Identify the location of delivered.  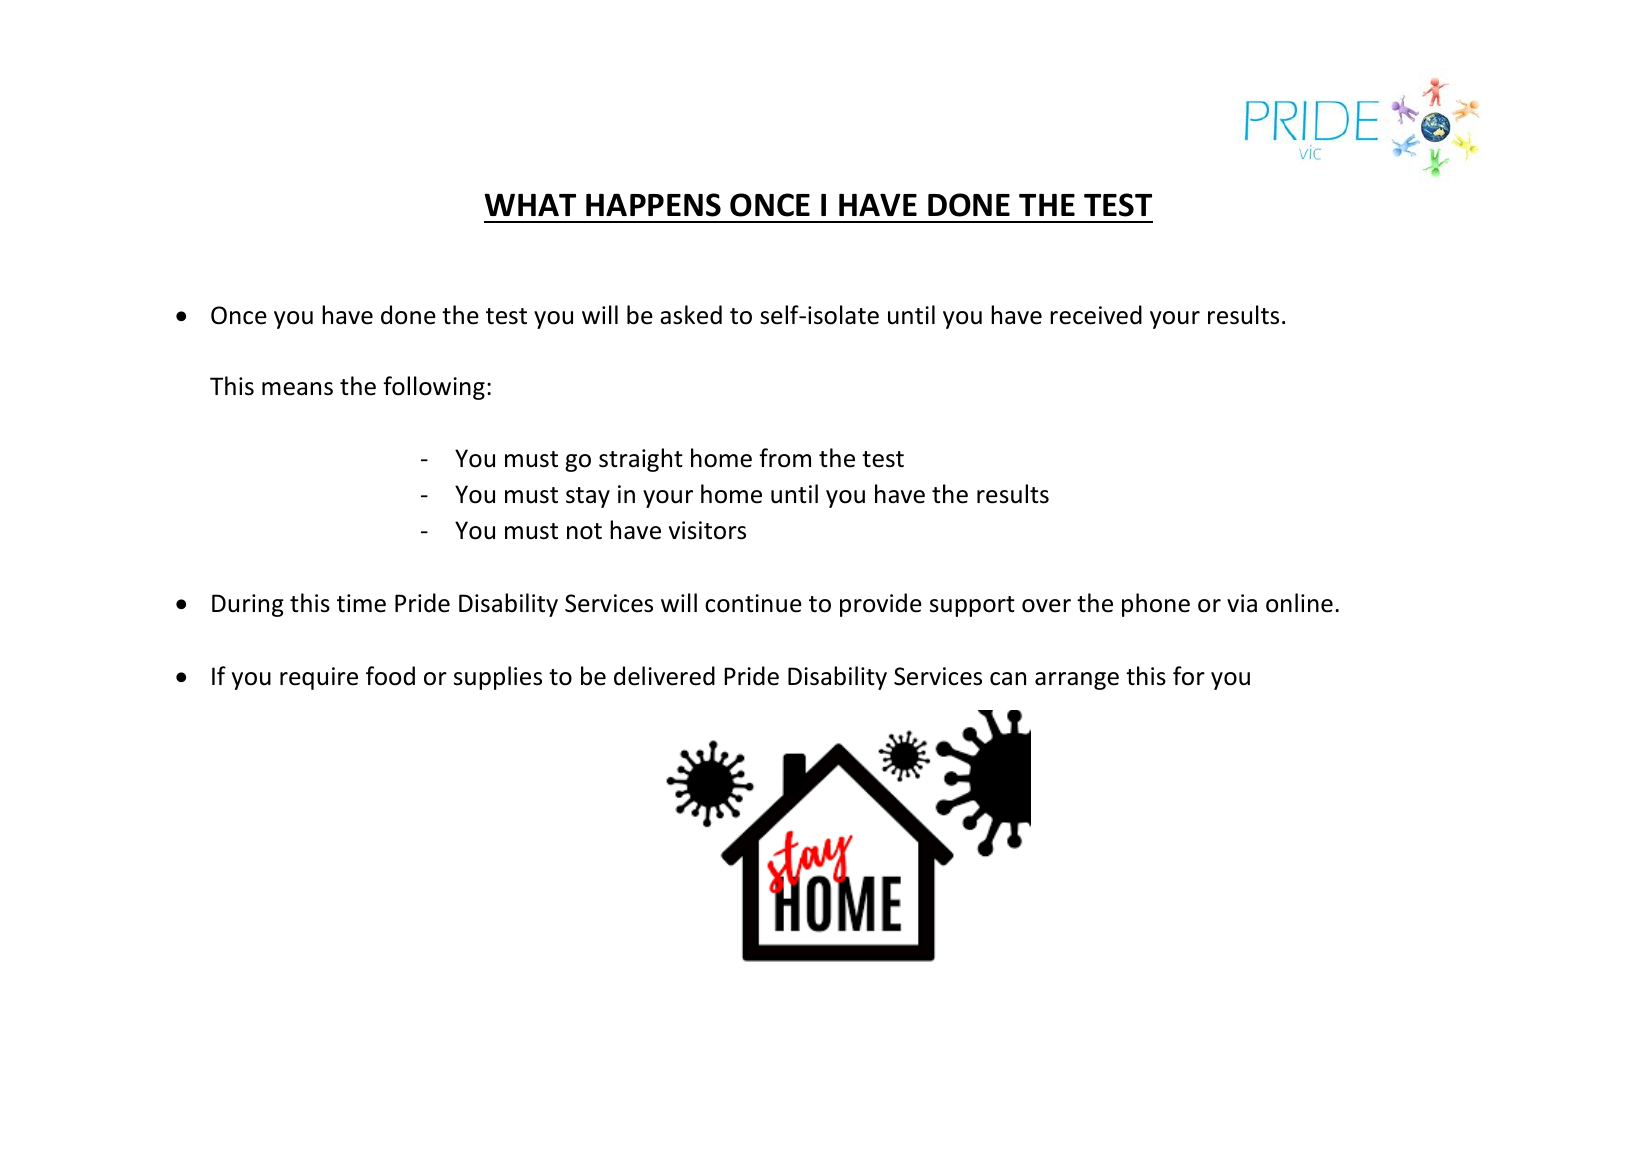
(664, 676).
